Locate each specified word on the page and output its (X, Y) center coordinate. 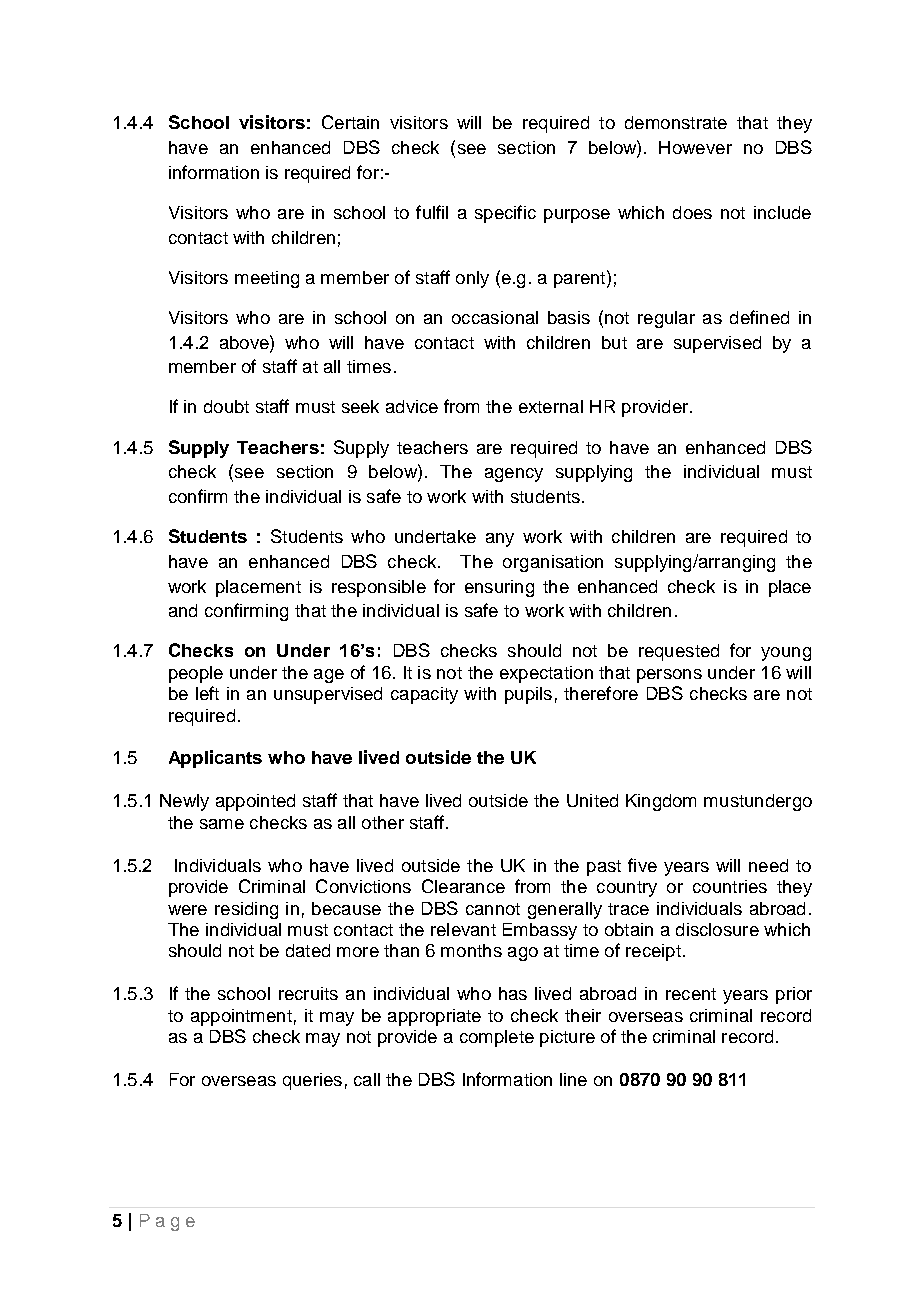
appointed (255, 802)
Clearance (463, 886)
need (768, 865)
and (183, 610)
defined (759, 317)
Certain (350, 122)
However (695, 147)
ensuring (499, 588)
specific (505, 214)
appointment (241, 1017)
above (245, 342)
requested (679, 652)
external (551, 406)
